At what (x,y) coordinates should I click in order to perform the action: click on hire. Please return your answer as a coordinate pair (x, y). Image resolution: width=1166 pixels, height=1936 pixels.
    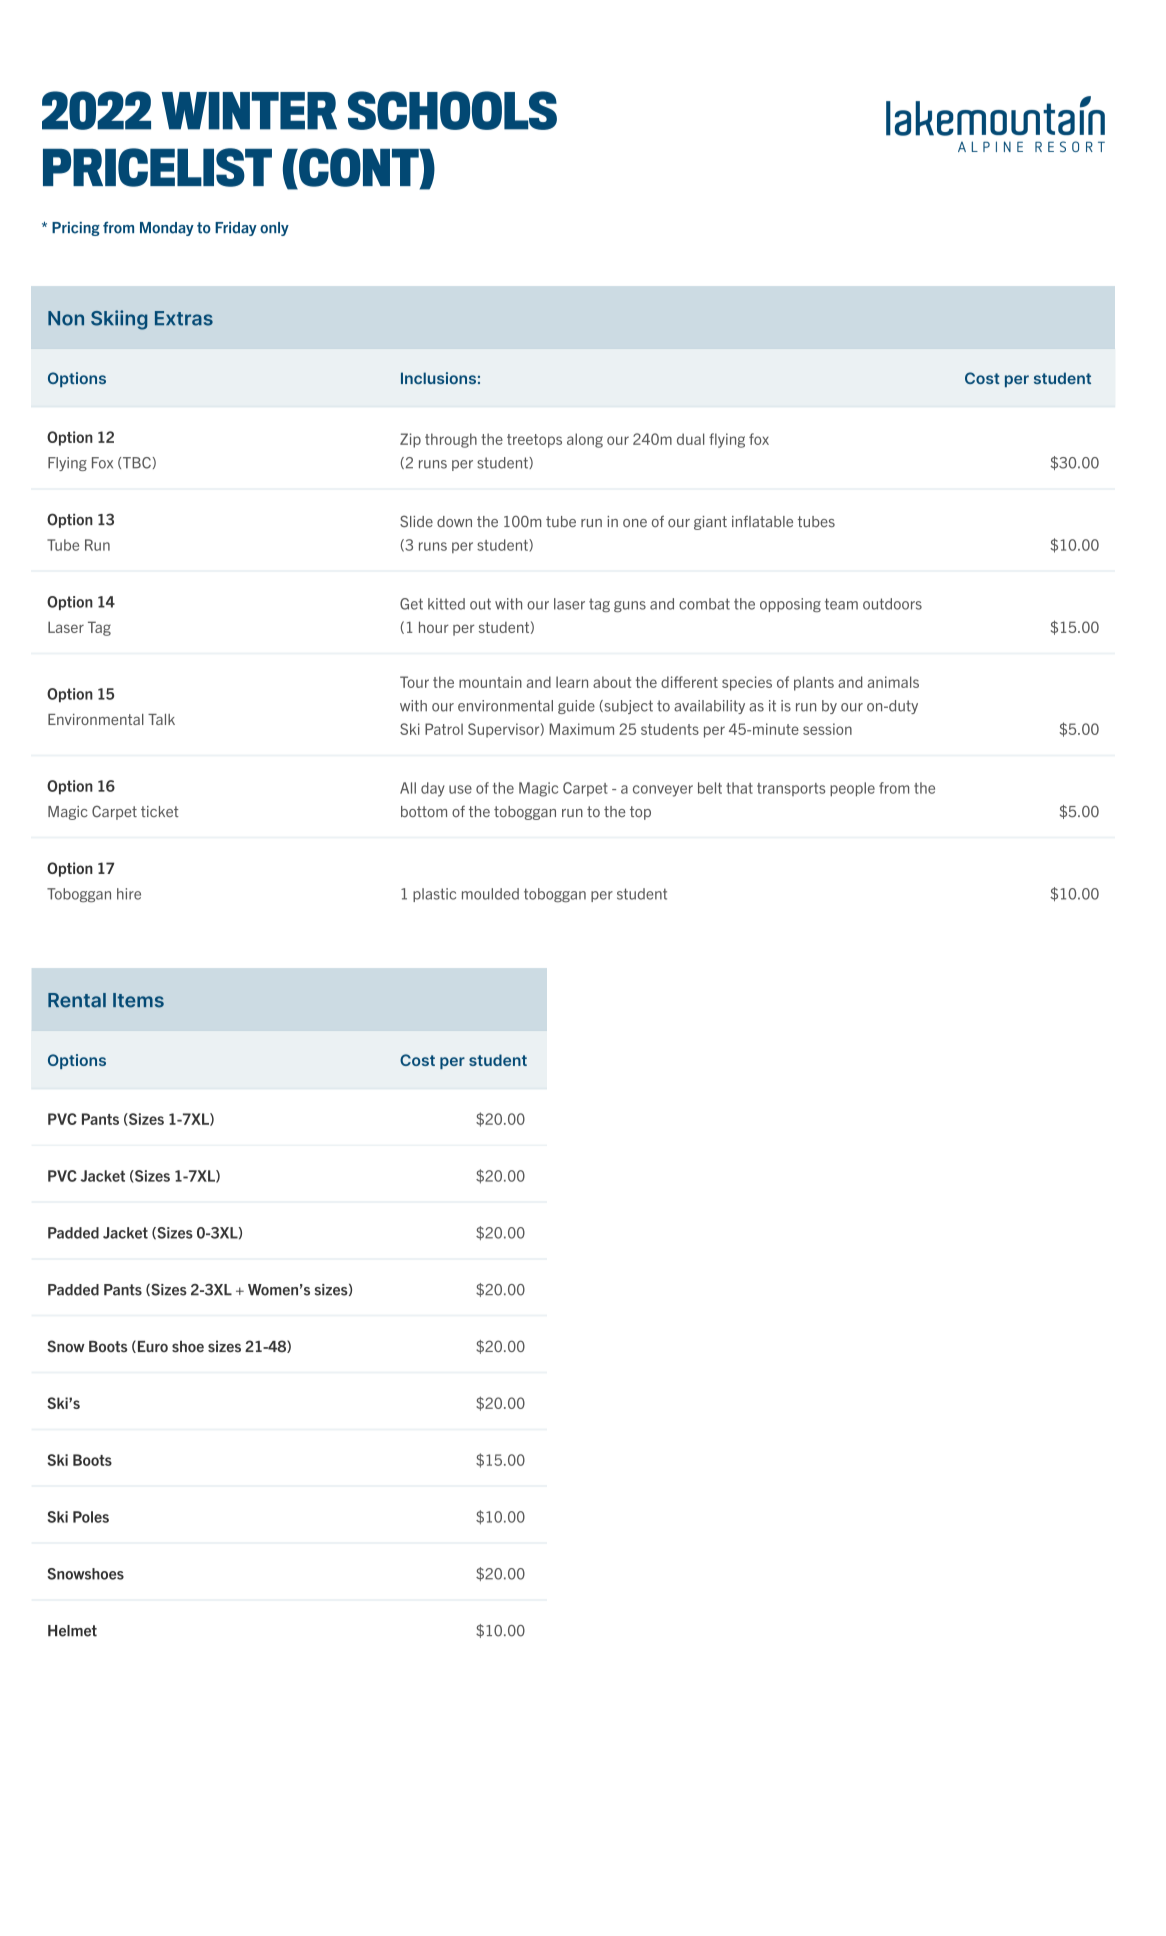
    Looking at the image, I should click on (129, 894).
